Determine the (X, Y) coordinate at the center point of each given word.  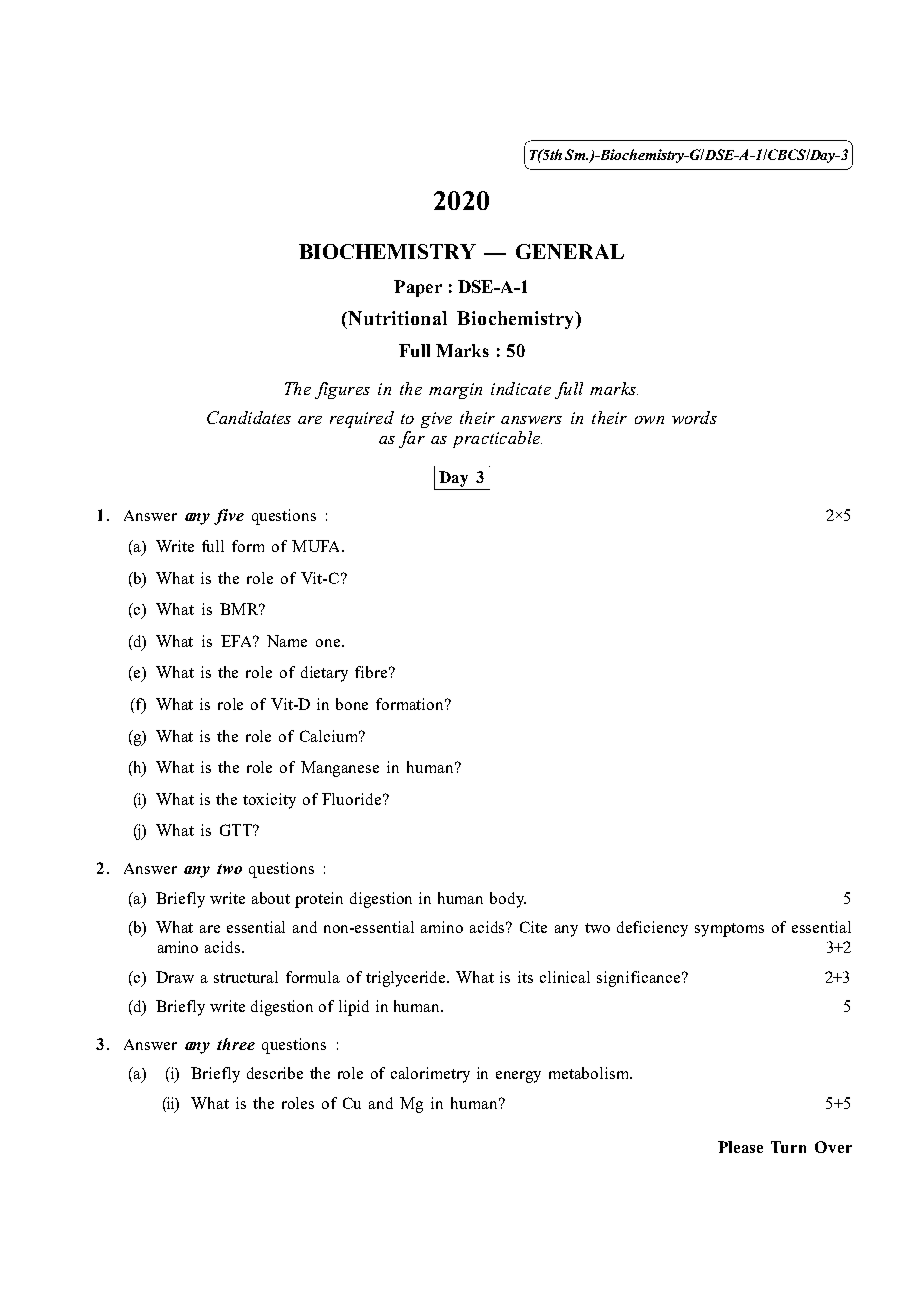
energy (518, 1077)
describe (275, 1073)
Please (740, 1147)
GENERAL (570, 251)
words (694, 417)
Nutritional (396, 318)
